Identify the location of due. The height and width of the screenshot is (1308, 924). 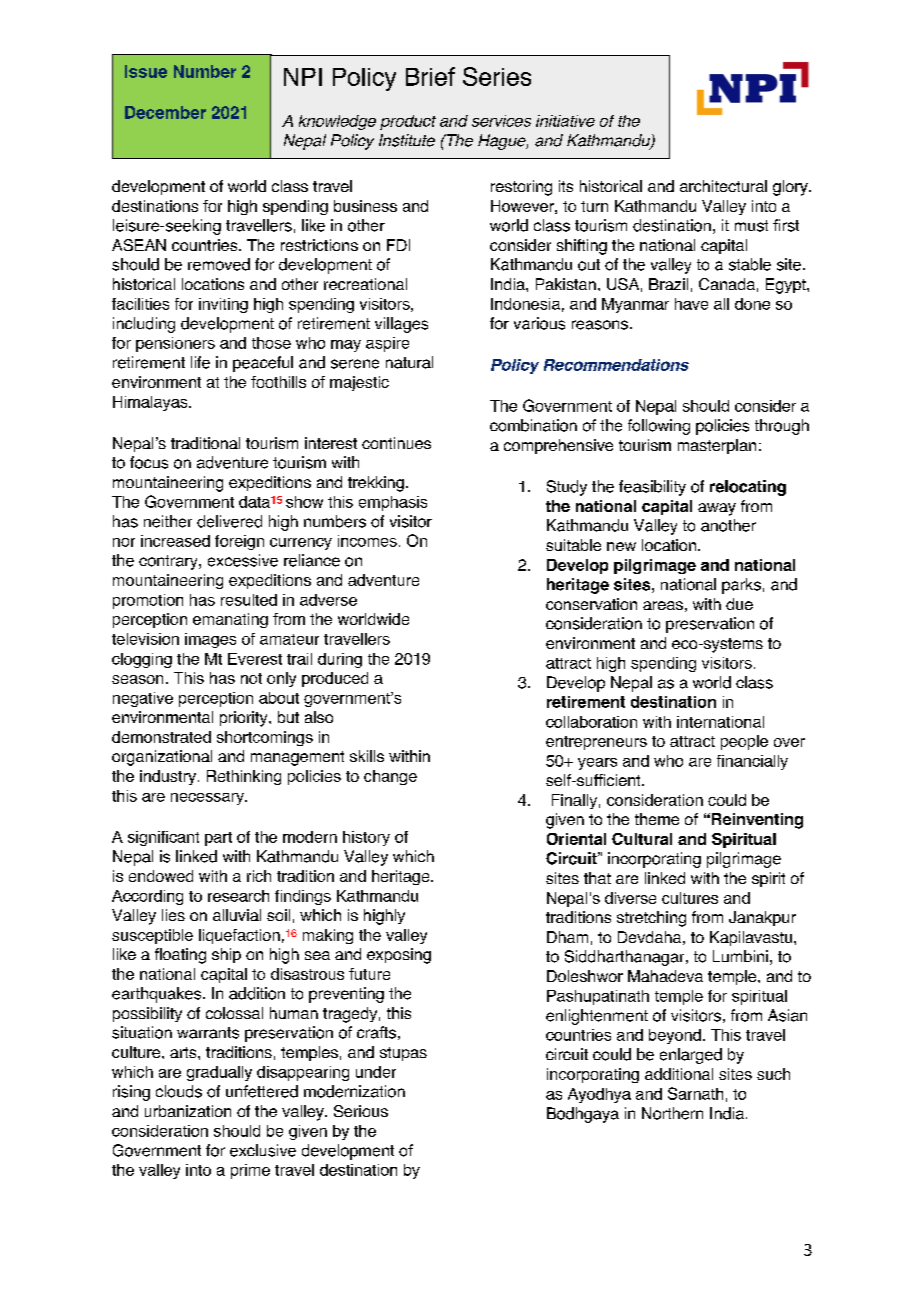
(739, 604).
